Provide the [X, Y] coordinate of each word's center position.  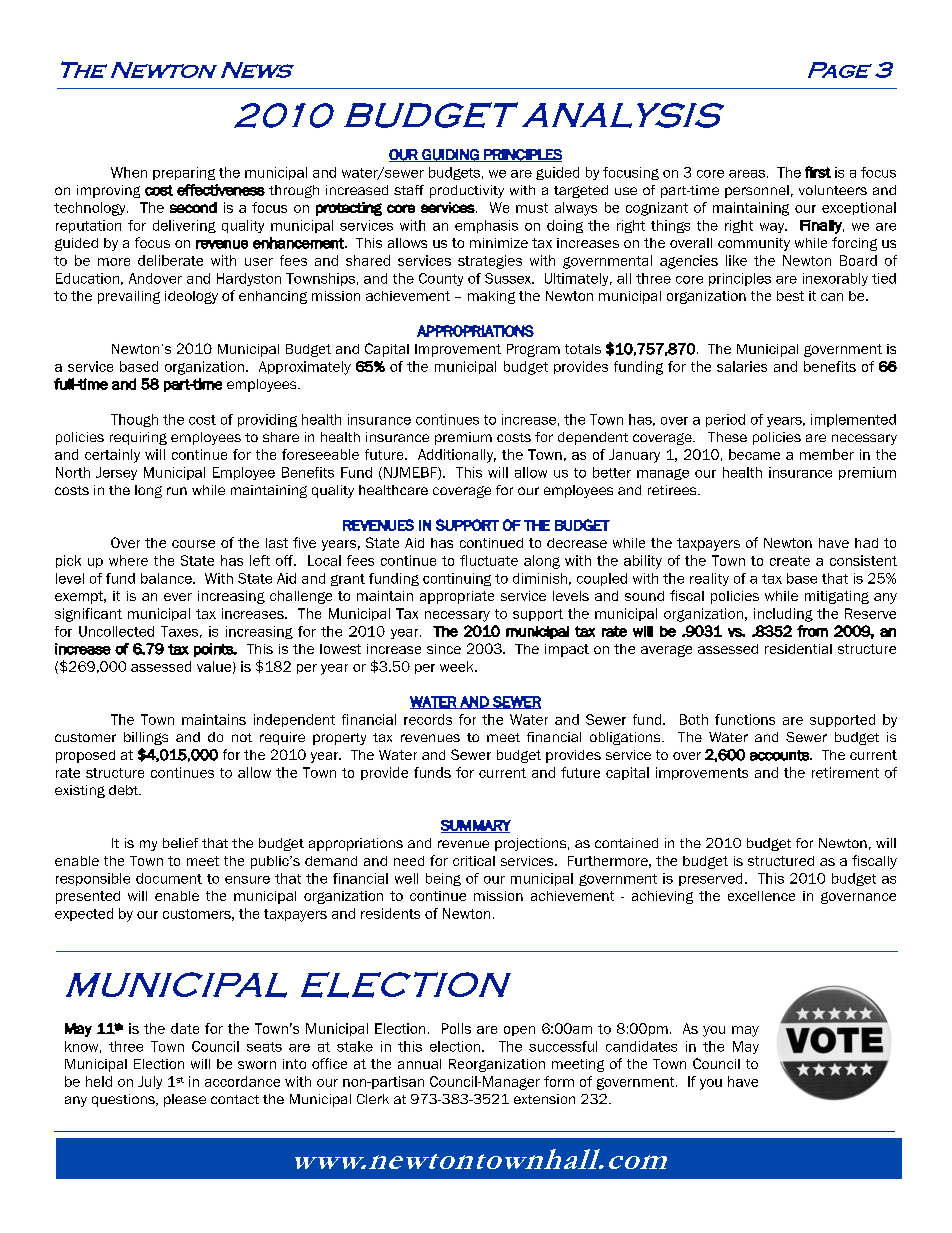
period [725, 420]
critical [474, 861]
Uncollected [116, 631]
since [444, 649]
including [783, 615]
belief [180, 843]
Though [134, 420]
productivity [467, 191]
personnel [757, 191]
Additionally [457, 456]
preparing [184, 173]
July [150, 1082]
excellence [761, 896]
